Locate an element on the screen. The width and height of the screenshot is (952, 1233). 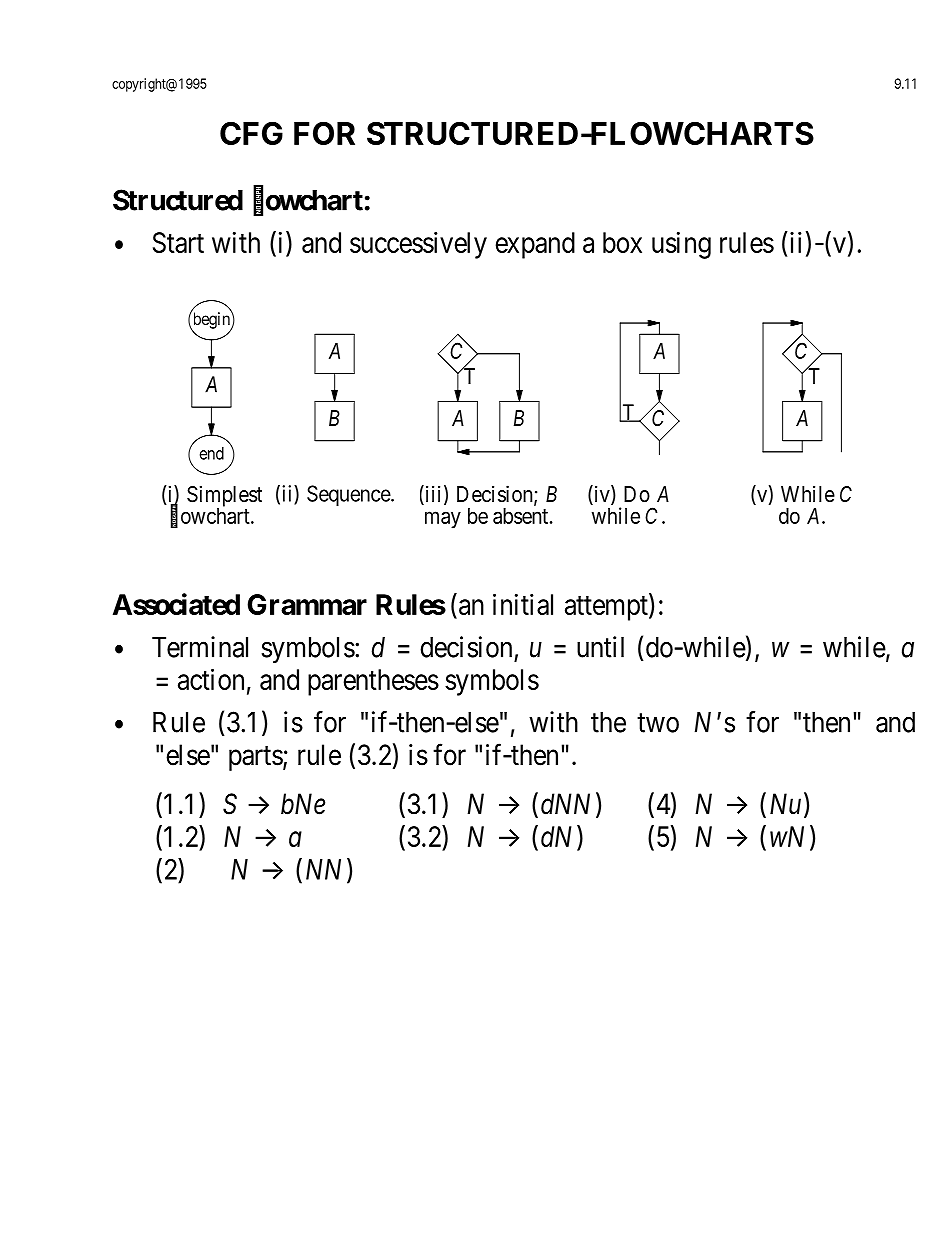
using is located at coordinates (681, 245).
